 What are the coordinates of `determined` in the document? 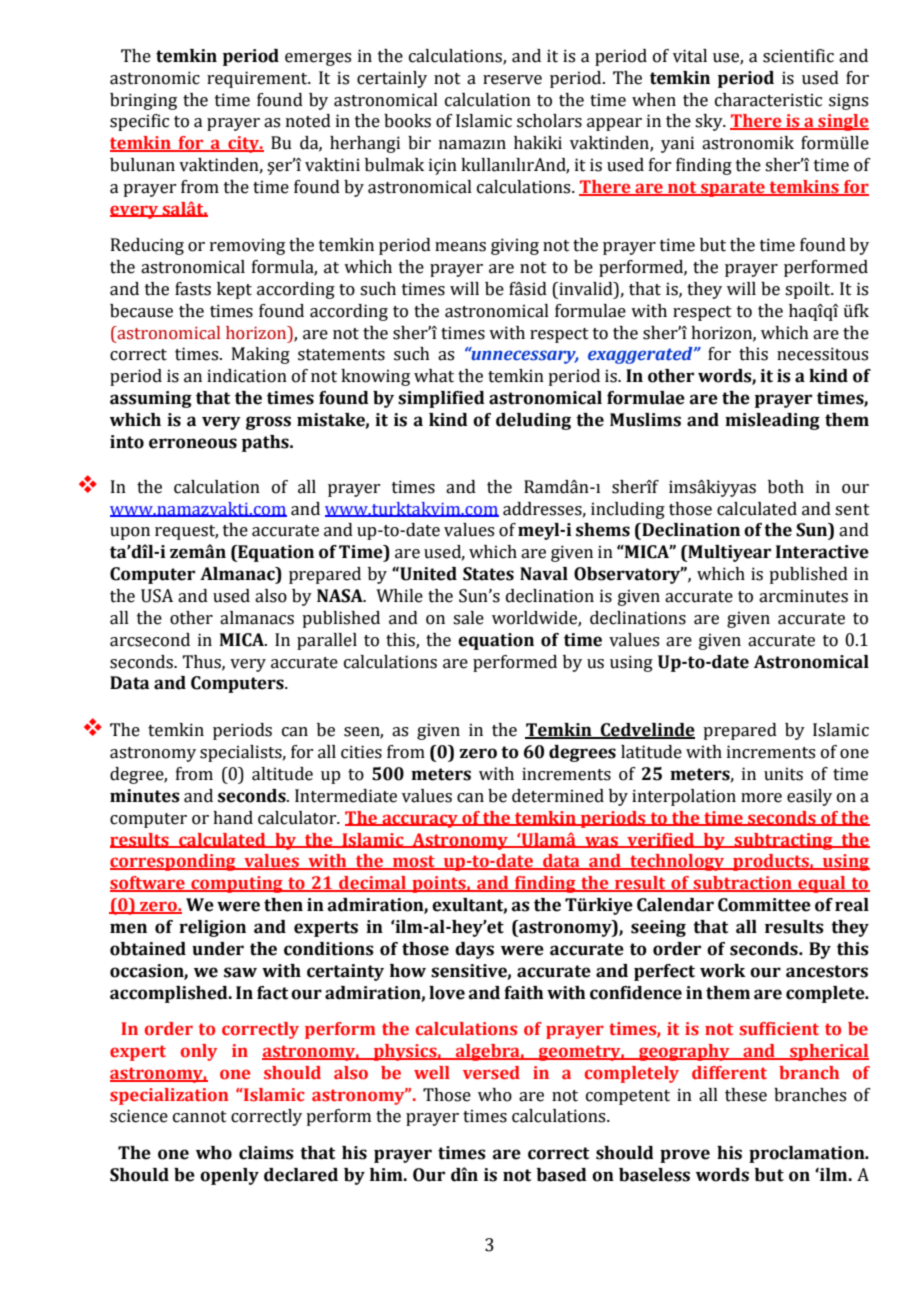 It's located at (558, 796).
